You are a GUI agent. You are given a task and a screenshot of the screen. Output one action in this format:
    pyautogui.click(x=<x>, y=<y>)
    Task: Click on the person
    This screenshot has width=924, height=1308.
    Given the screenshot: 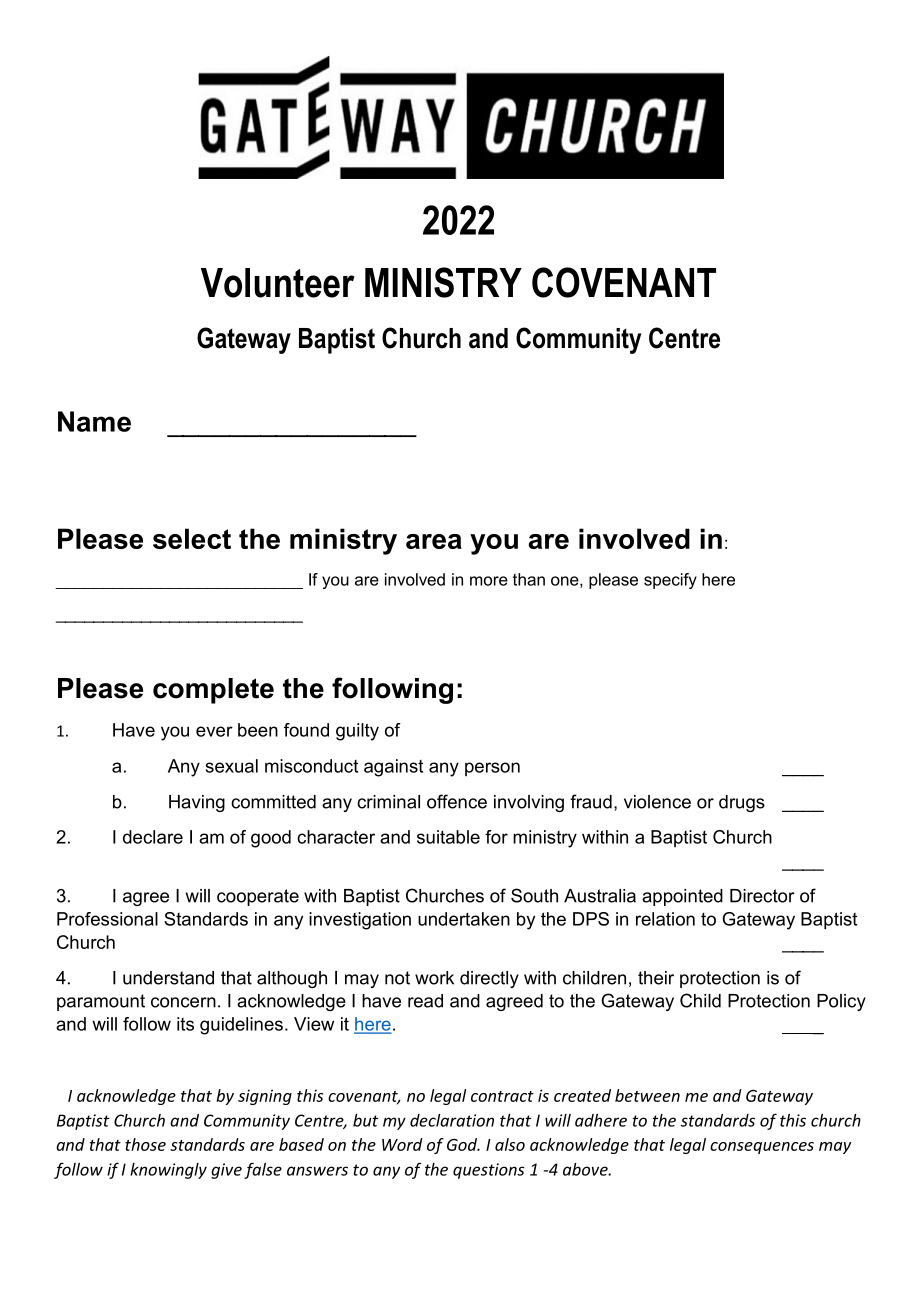 What is the action you would take?
    pyautogui.click(x=492, y=769)
